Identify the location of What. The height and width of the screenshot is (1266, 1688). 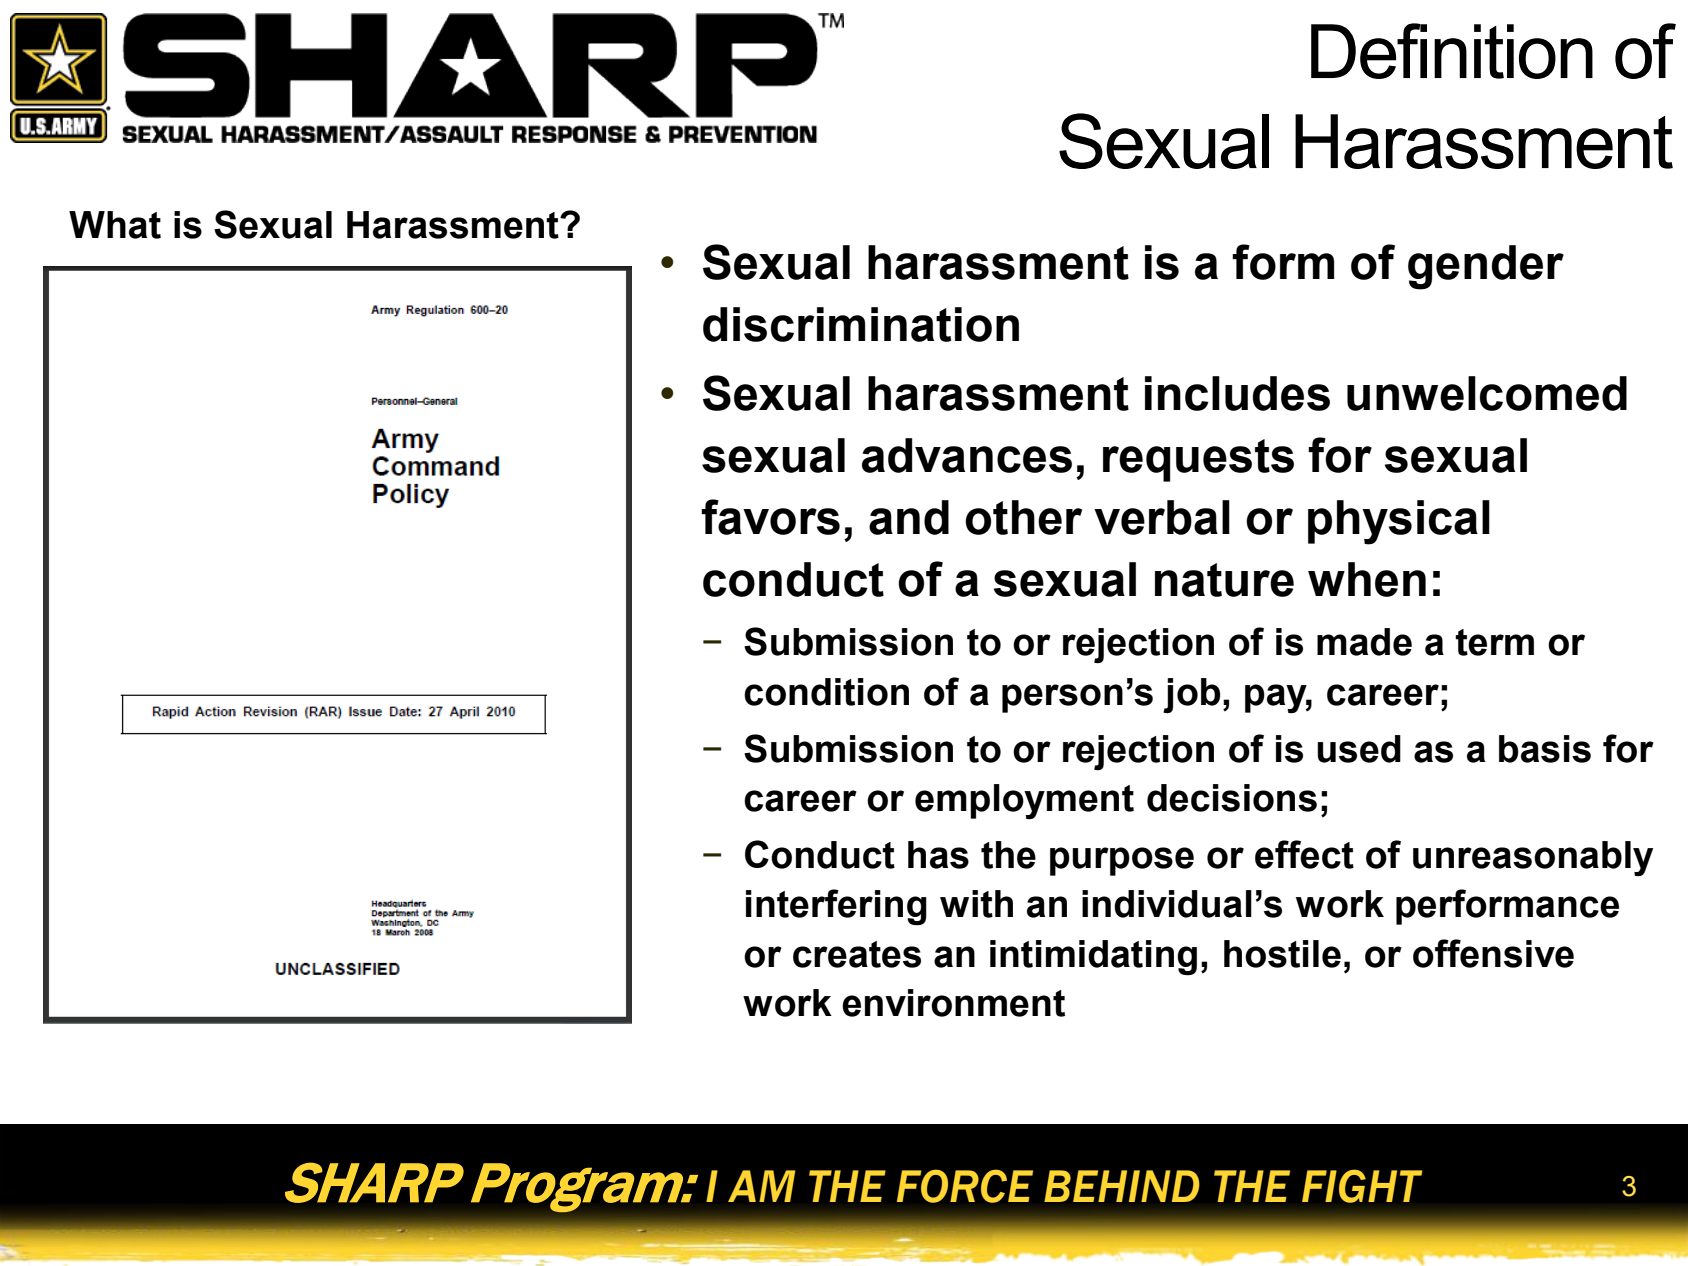
(115, 225).
